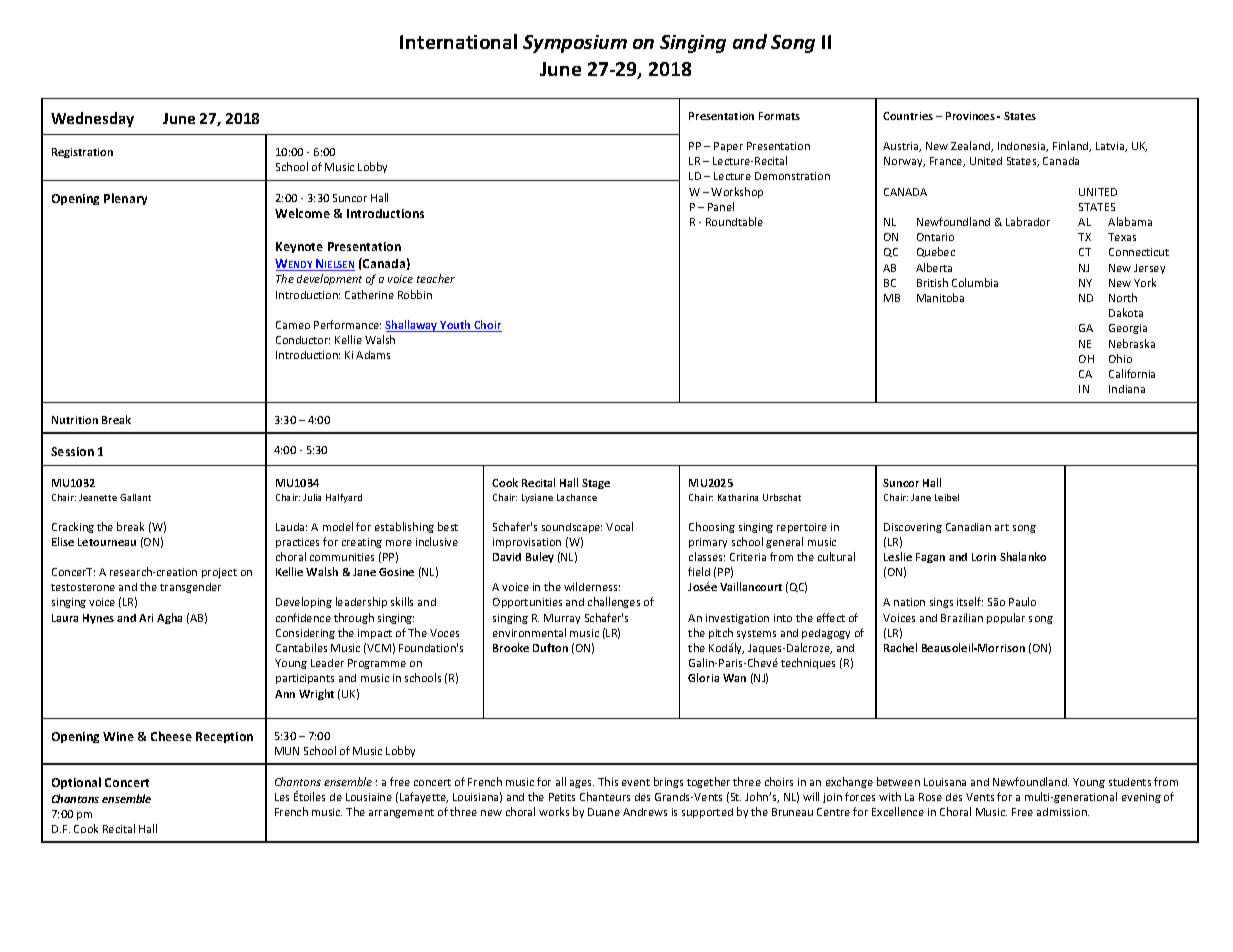  What do you see at coordinates (608, 781) in the screenshot?
I see `This` at bounding box center [608, 781].
